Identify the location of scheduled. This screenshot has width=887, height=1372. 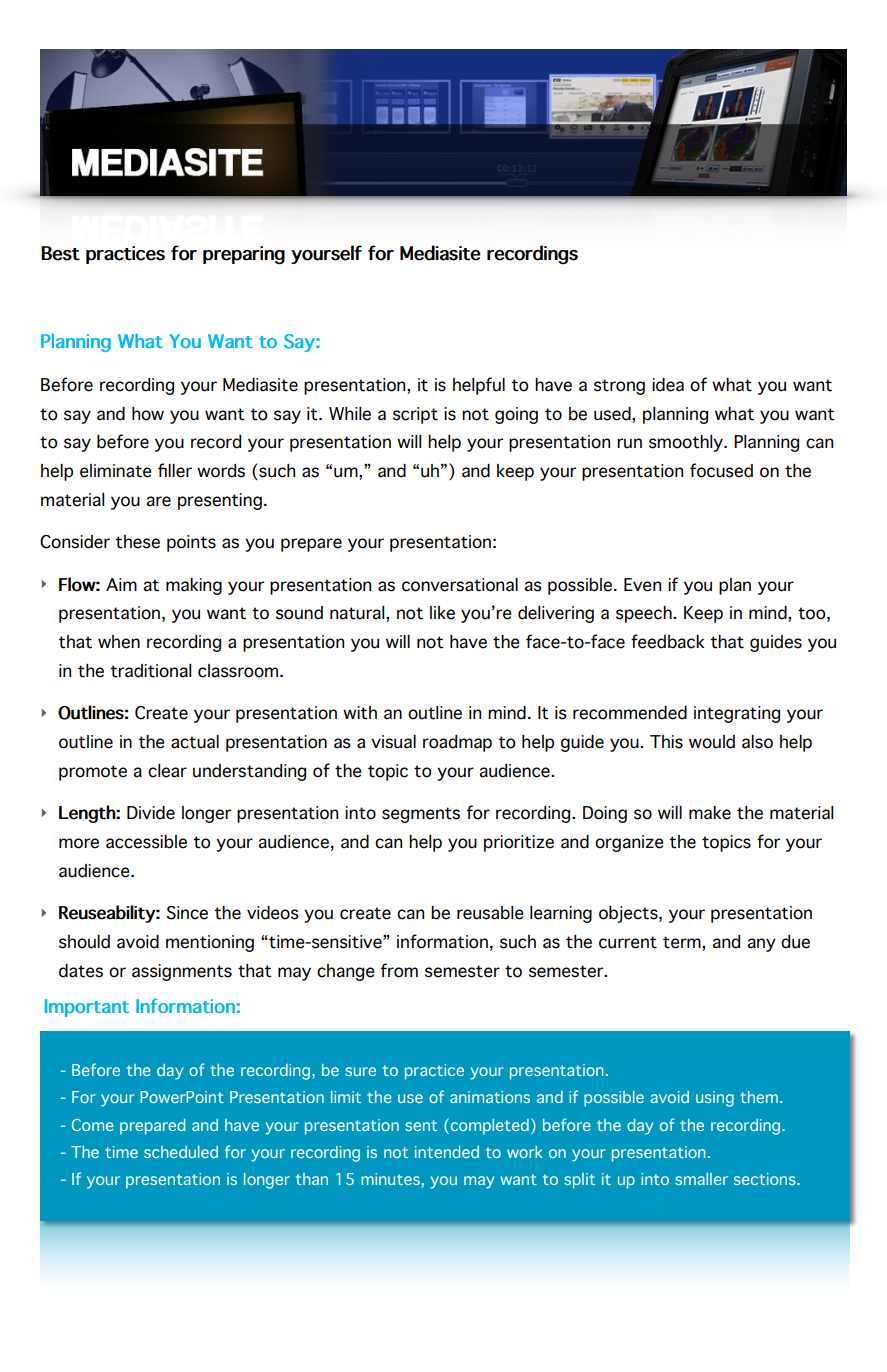
(181, 1152).
